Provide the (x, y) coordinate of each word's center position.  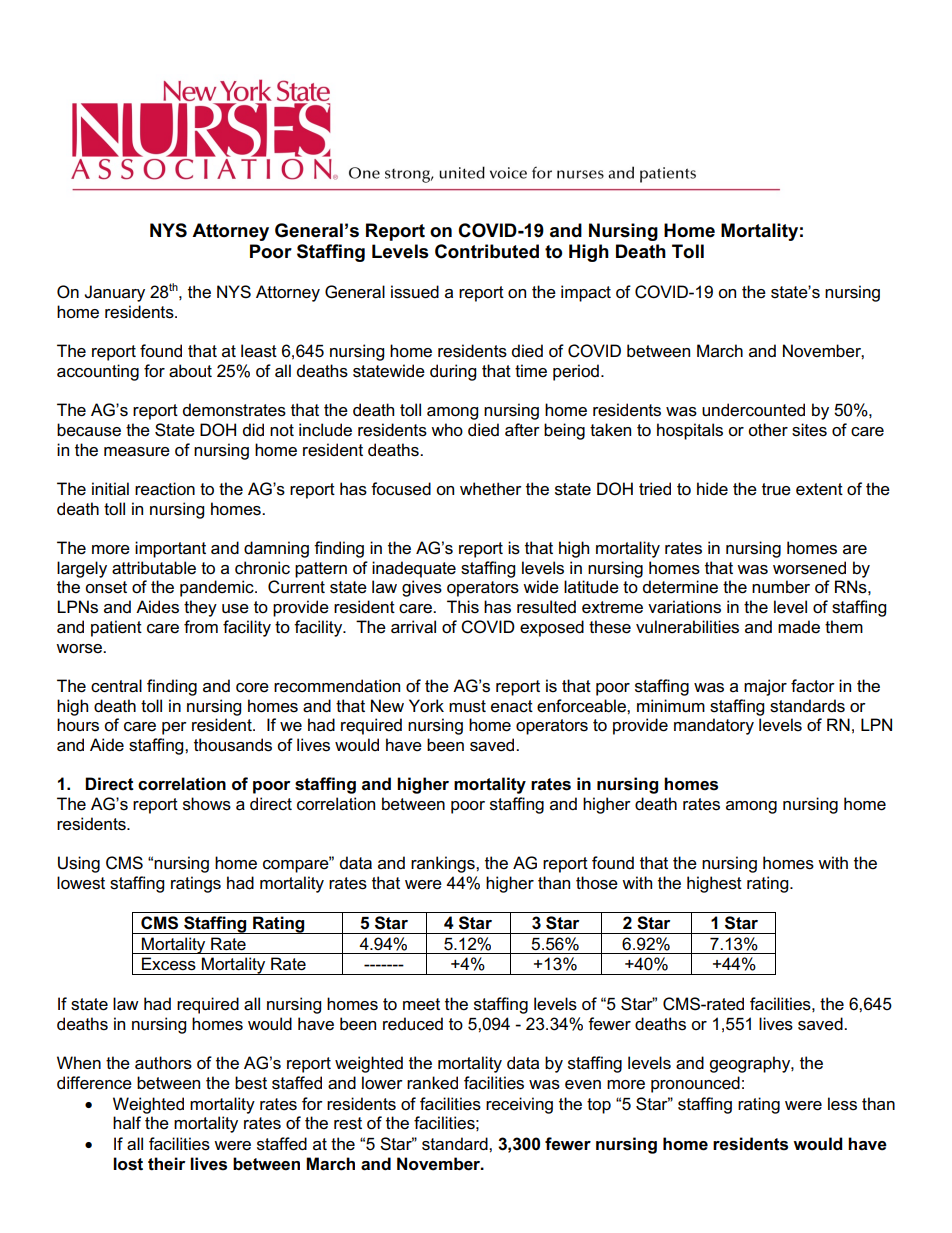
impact (586, 293)
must (467, 706)
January (114, 293)
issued (415, 292)
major (765, 687)
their (166, 1164)
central (116, 686)
